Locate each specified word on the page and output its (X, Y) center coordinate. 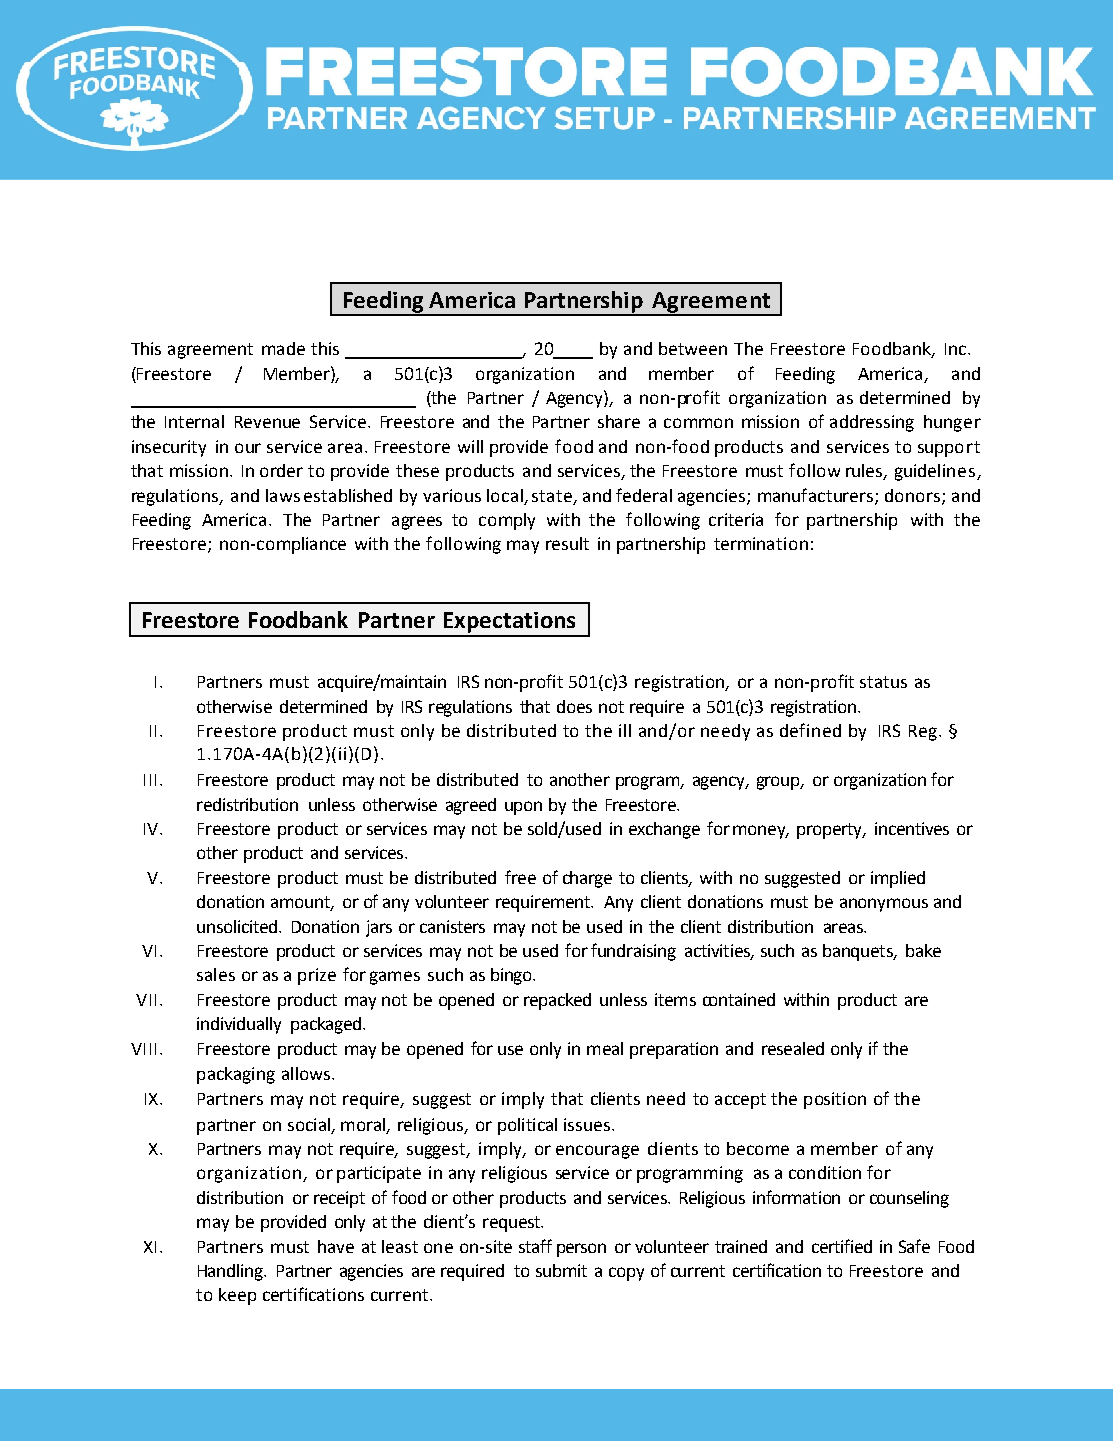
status (883, 682)
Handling (232, 1272)
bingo (512, 976)
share (619, 421)
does (574, 706)
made (283, 348)
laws (283, 495)
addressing (872, 423)
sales (216, 974)
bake (923, 950)
